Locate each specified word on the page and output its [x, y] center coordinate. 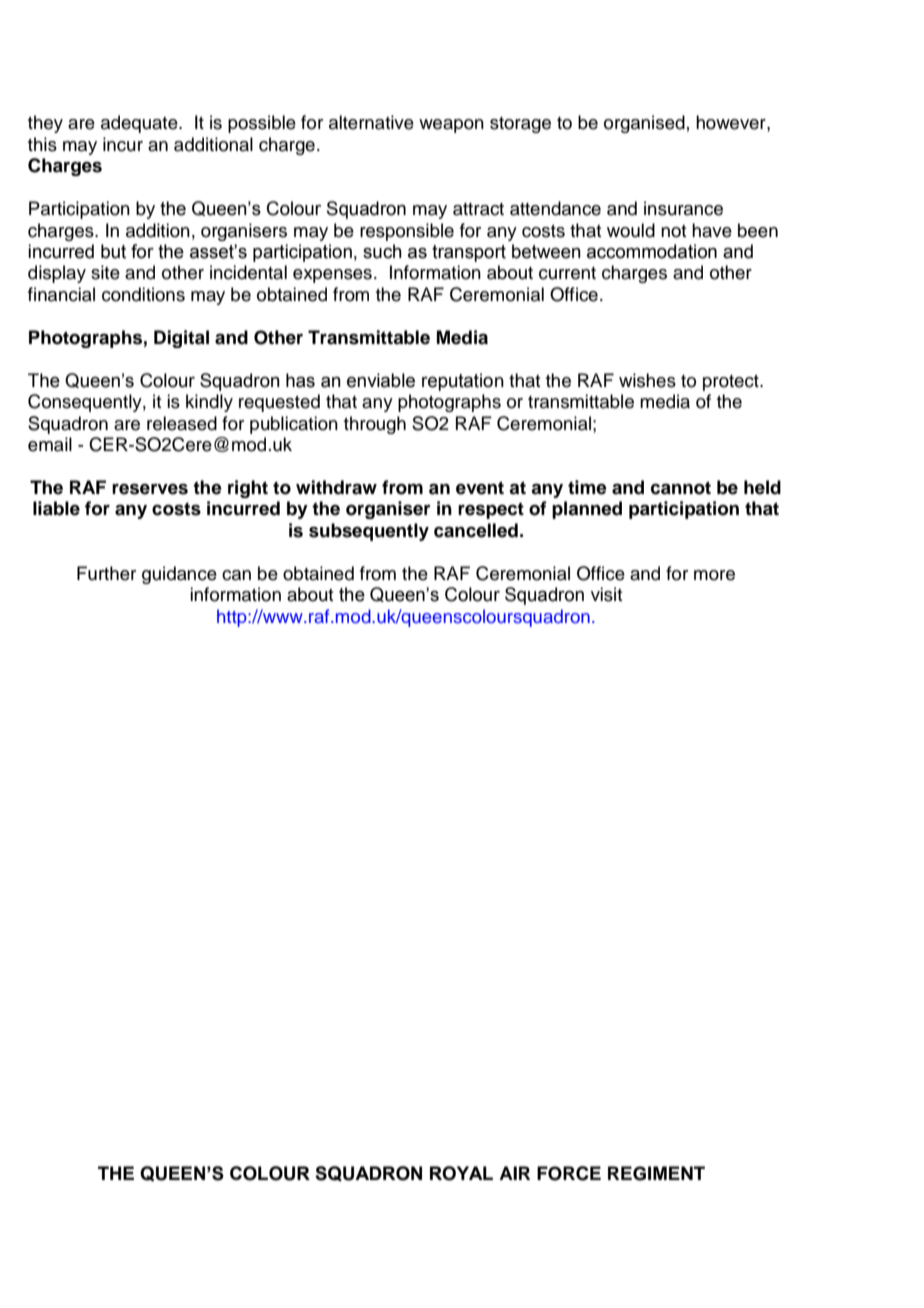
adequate [140, 124]
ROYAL [461, 1173]
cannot [681, 488]
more [714, 575]
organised [644, 124]
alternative [371, 122]
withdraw [336, 487]
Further [106, 573]
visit [606, 594]
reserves [150, 489]
